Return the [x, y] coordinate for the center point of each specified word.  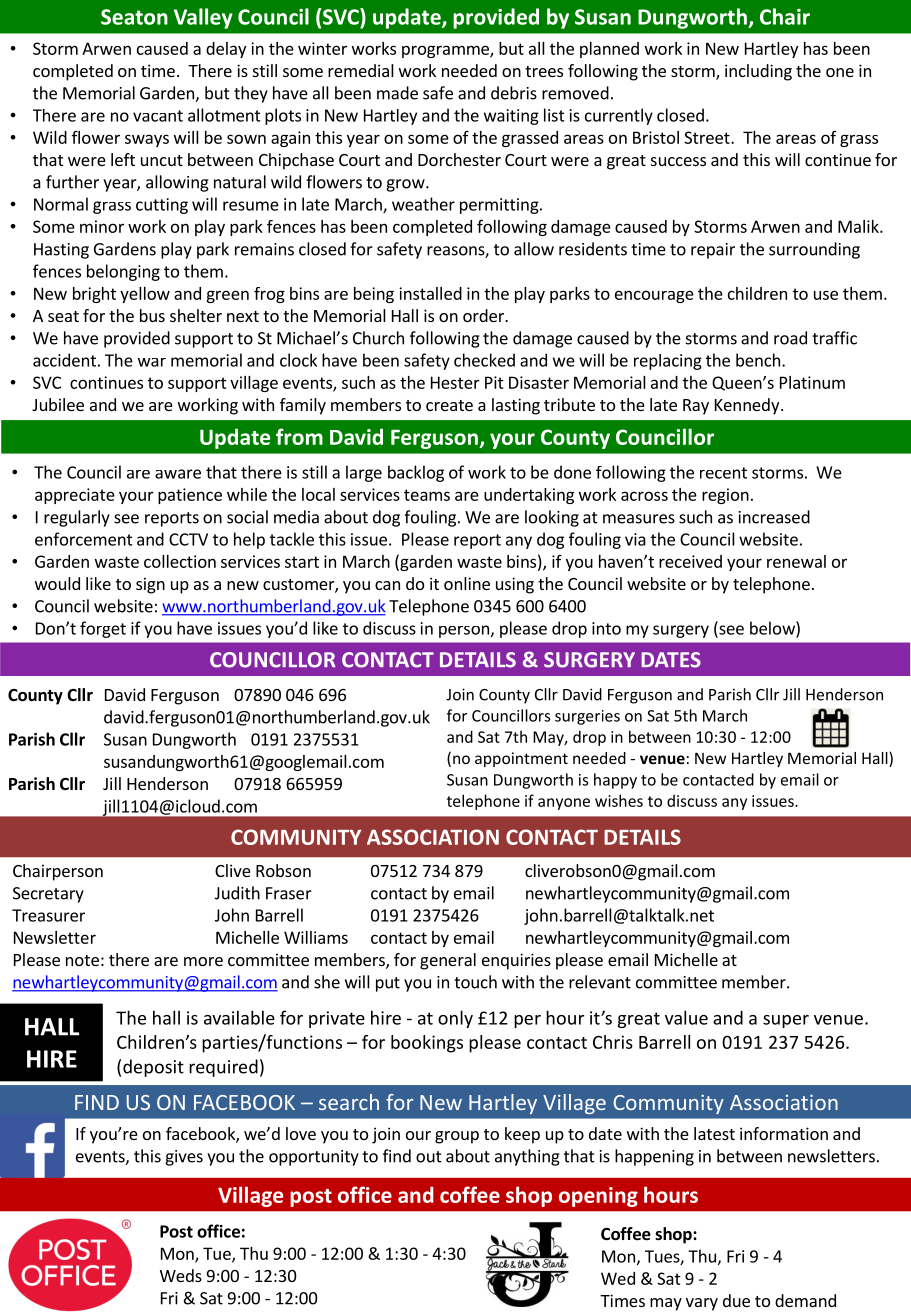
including [758, 72]
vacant [158, 116]
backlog [416, 473]
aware [178, 474]
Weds [181, 1275]
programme [446, 51]
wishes [619, 800]
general [448, 961]
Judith [237, 893]
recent [723, 473]
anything [527, 1157]
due [736, 1300]
